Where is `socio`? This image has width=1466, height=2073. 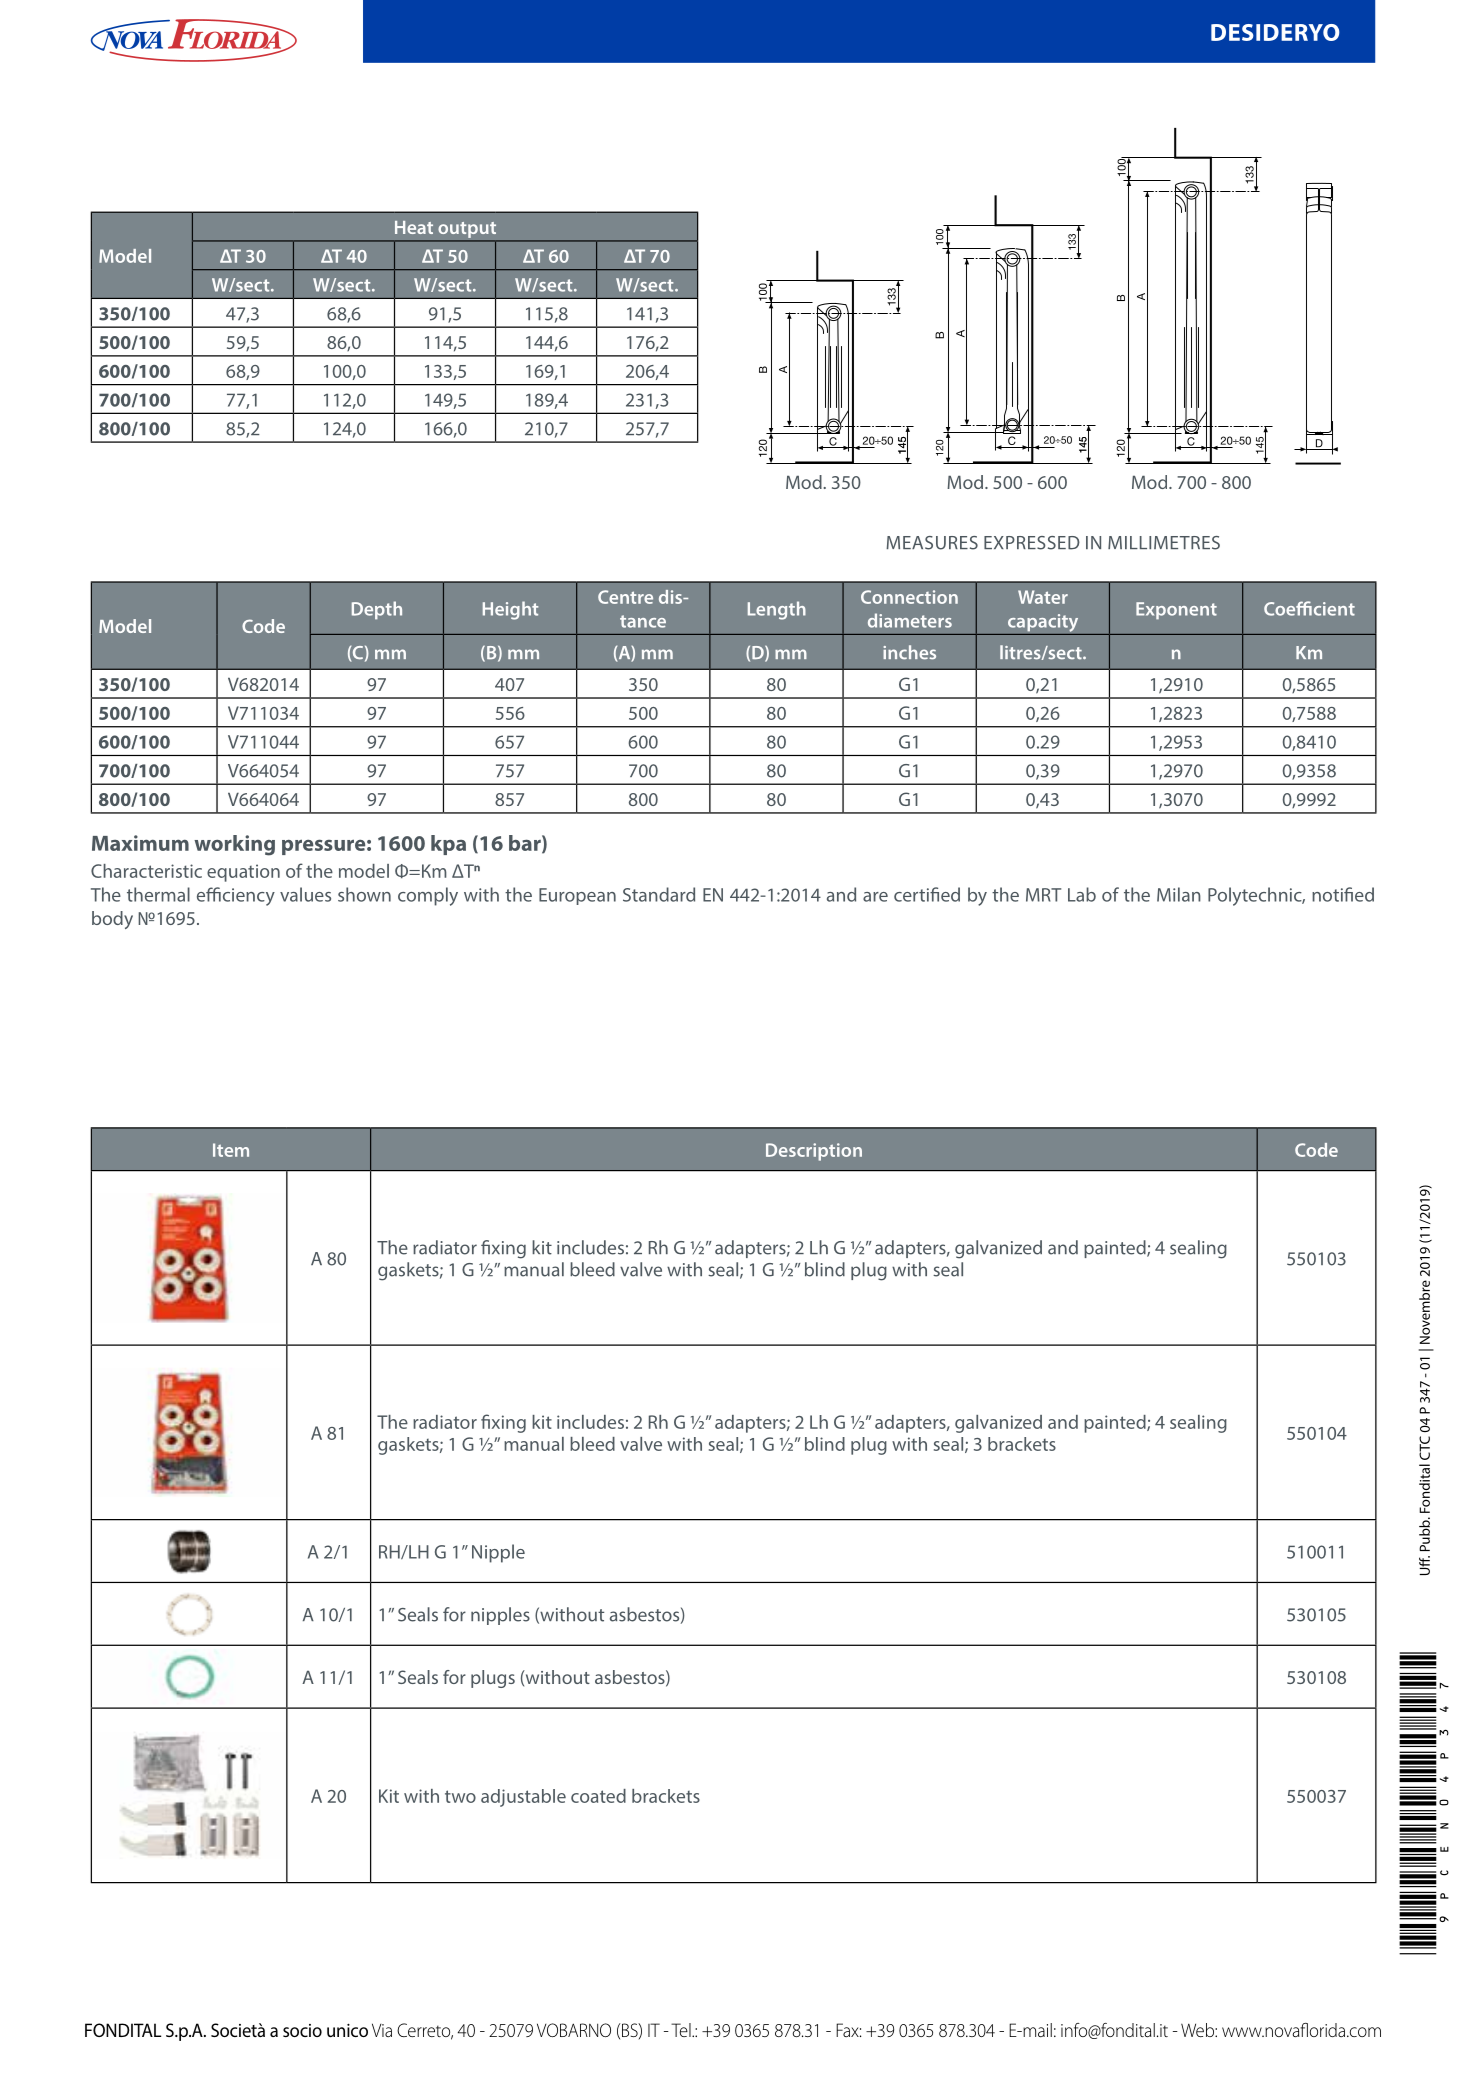 socio is located at coordinates (302, 2030).
